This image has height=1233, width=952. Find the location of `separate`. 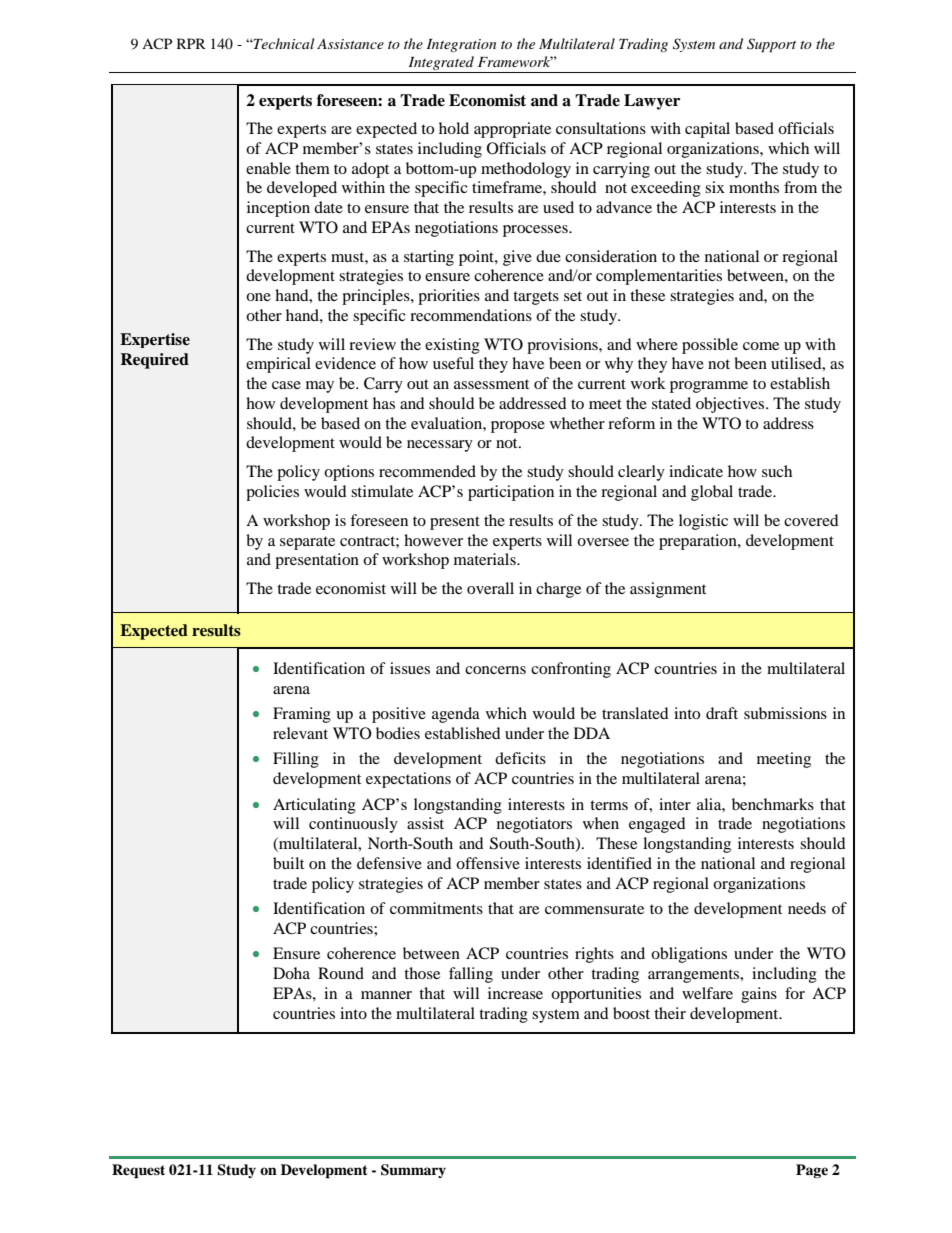

separate is located at coordinates (307, 543).
